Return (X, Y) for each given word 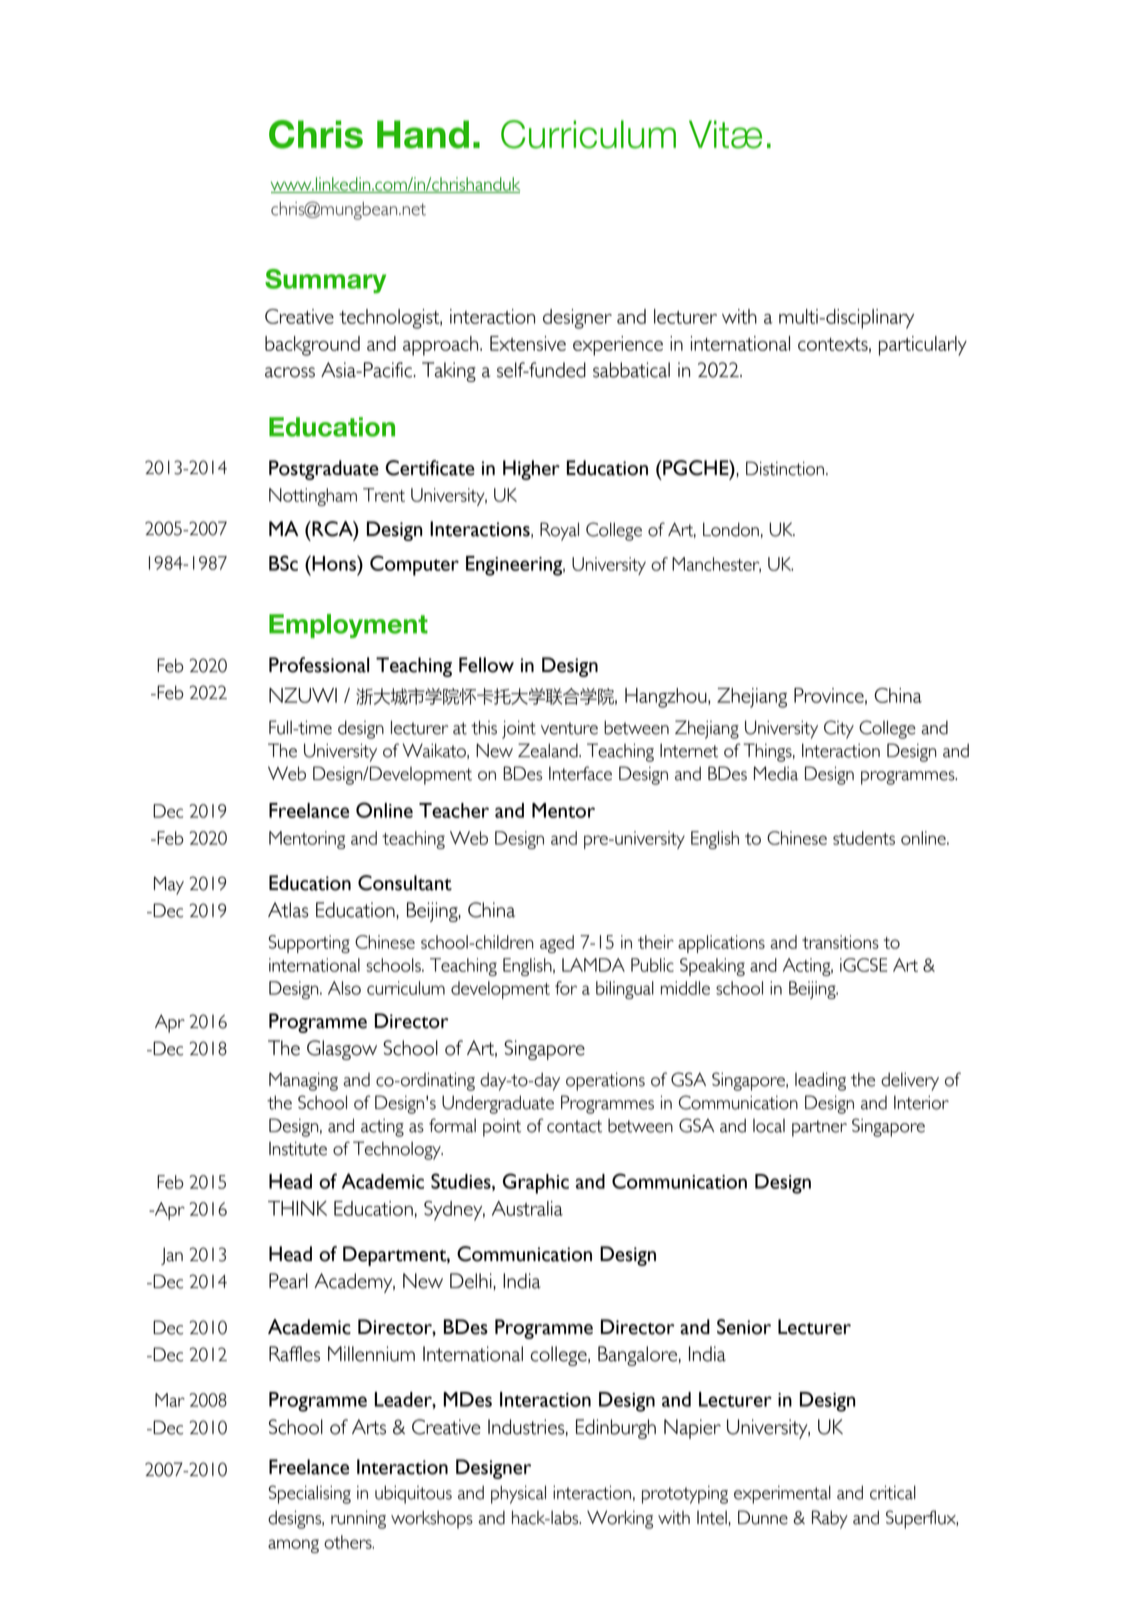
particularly (923, 346)
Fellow (486, 665)
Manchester (716, 565)
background (312, 346)
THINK (297, 1208)
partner (819, 1128)
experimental (782, 1494)
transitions (840, 942)
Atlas (288, 910)
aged (557, 944)
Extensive (528, 343)
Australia (527, 1208)
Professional (319, 665)
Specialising (309, 1494)
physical (518, 1494)
